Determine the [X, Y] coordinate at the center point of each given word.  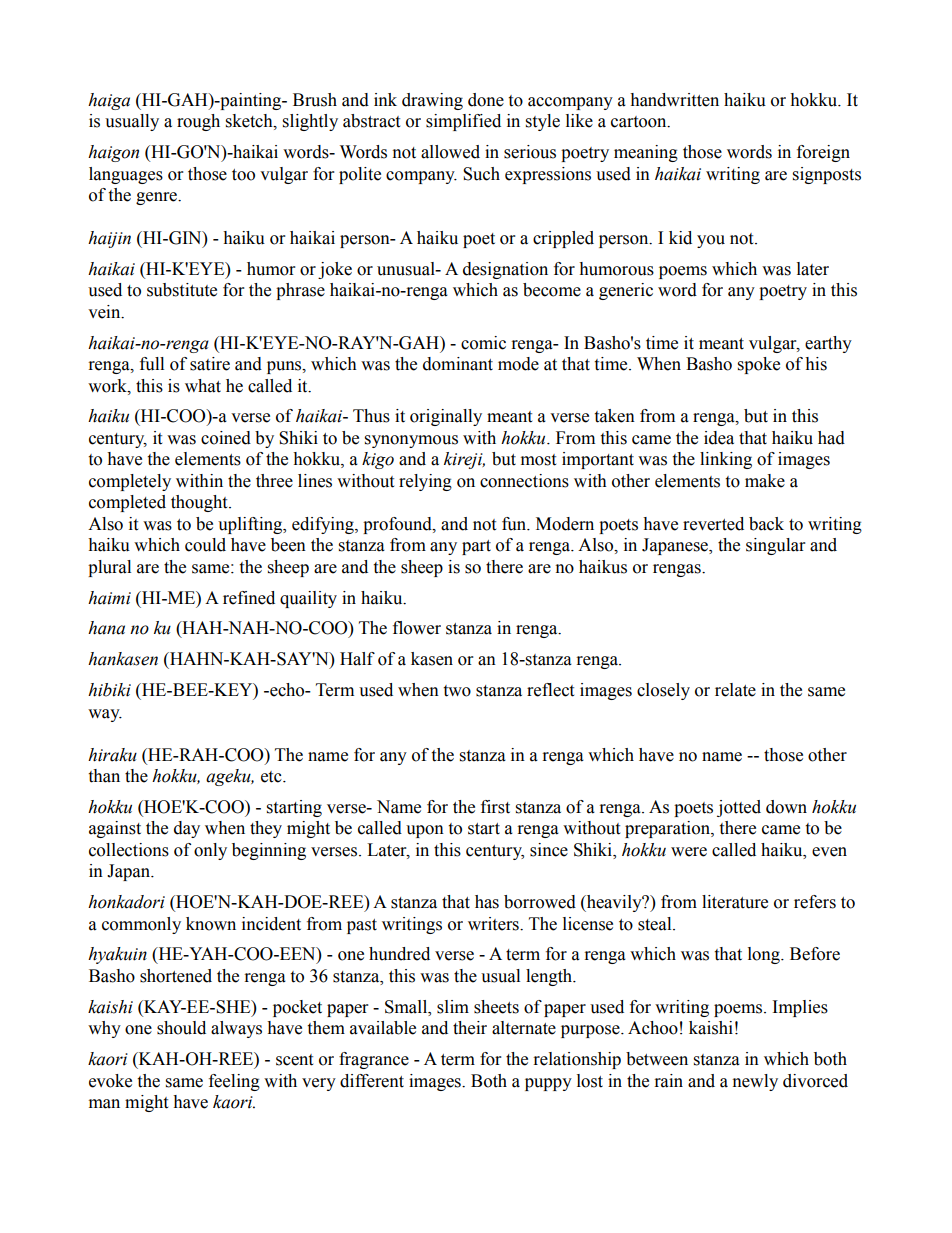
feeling [234, 1082]
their [470, 1028]
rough [198, 122]
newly [755, 1082]
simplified [463, 122]
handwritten [674, 100]
